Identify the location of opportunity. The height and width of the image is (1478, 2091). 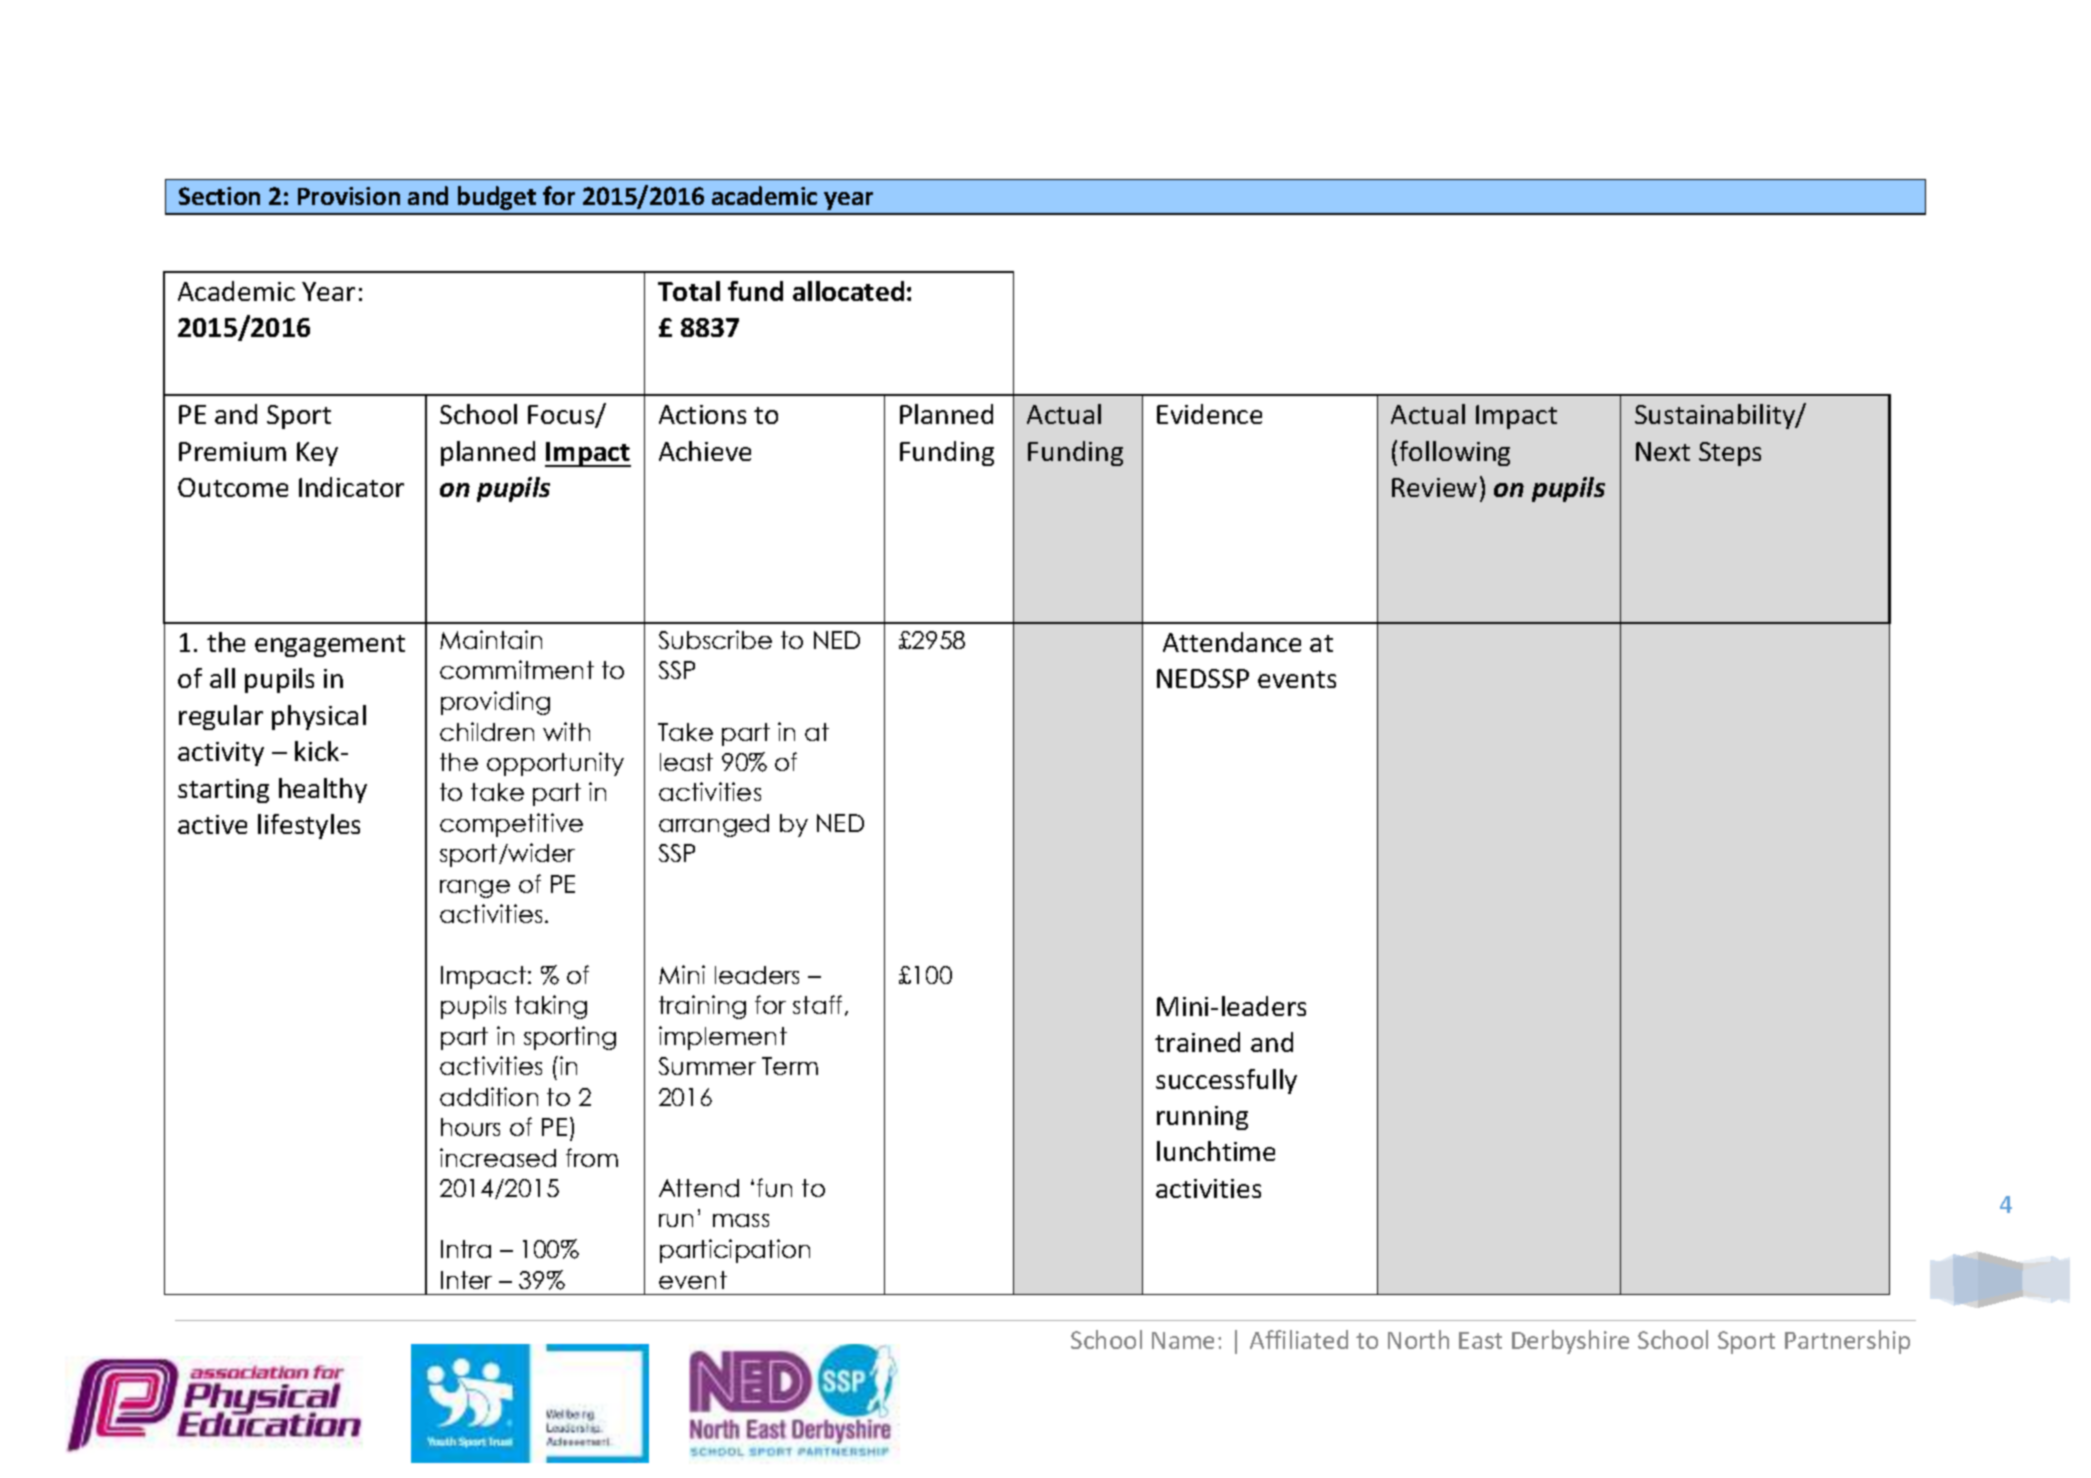
(555, 764).
